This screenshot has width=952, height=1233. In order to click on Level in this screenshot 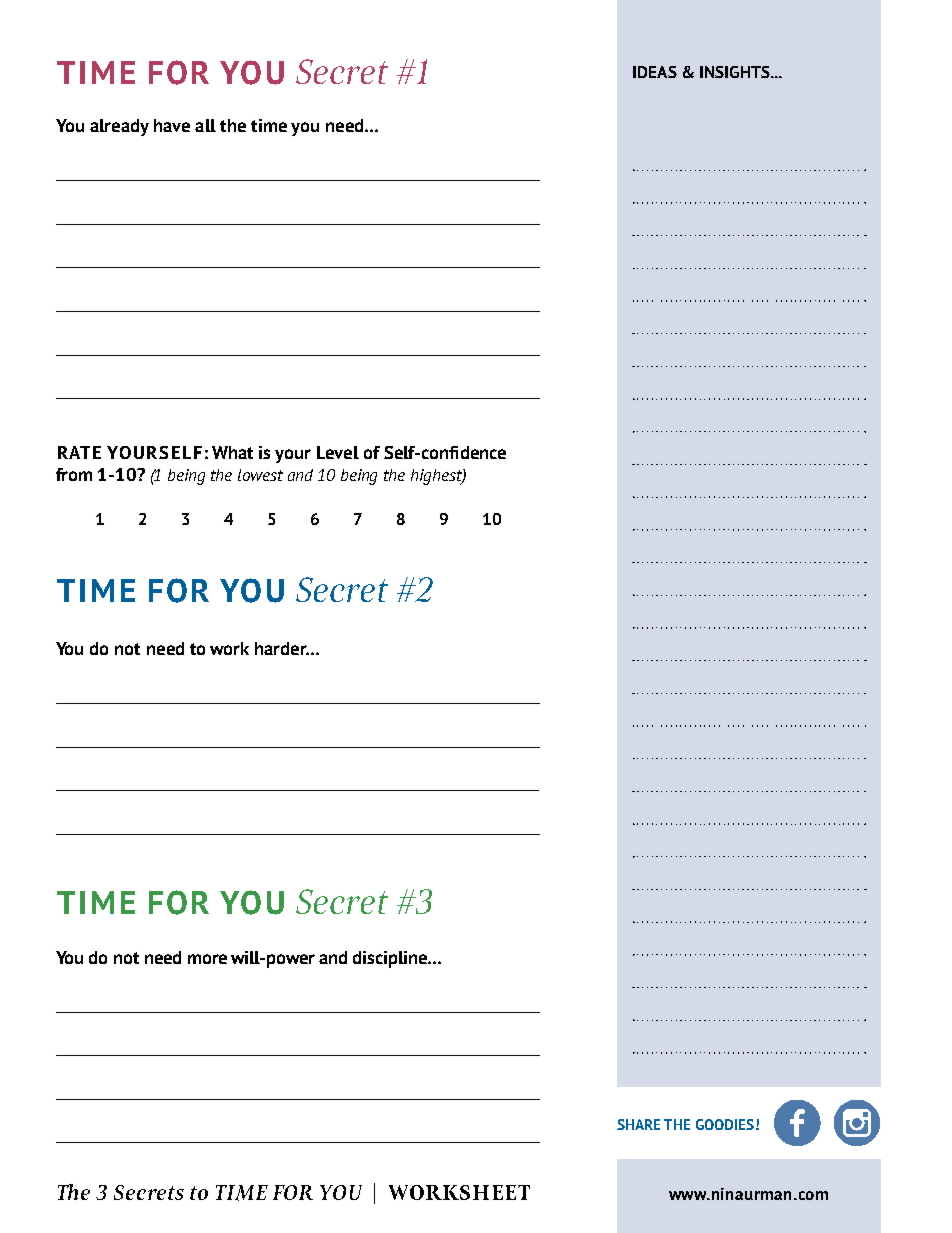, I will do `click(338, 452)`.
